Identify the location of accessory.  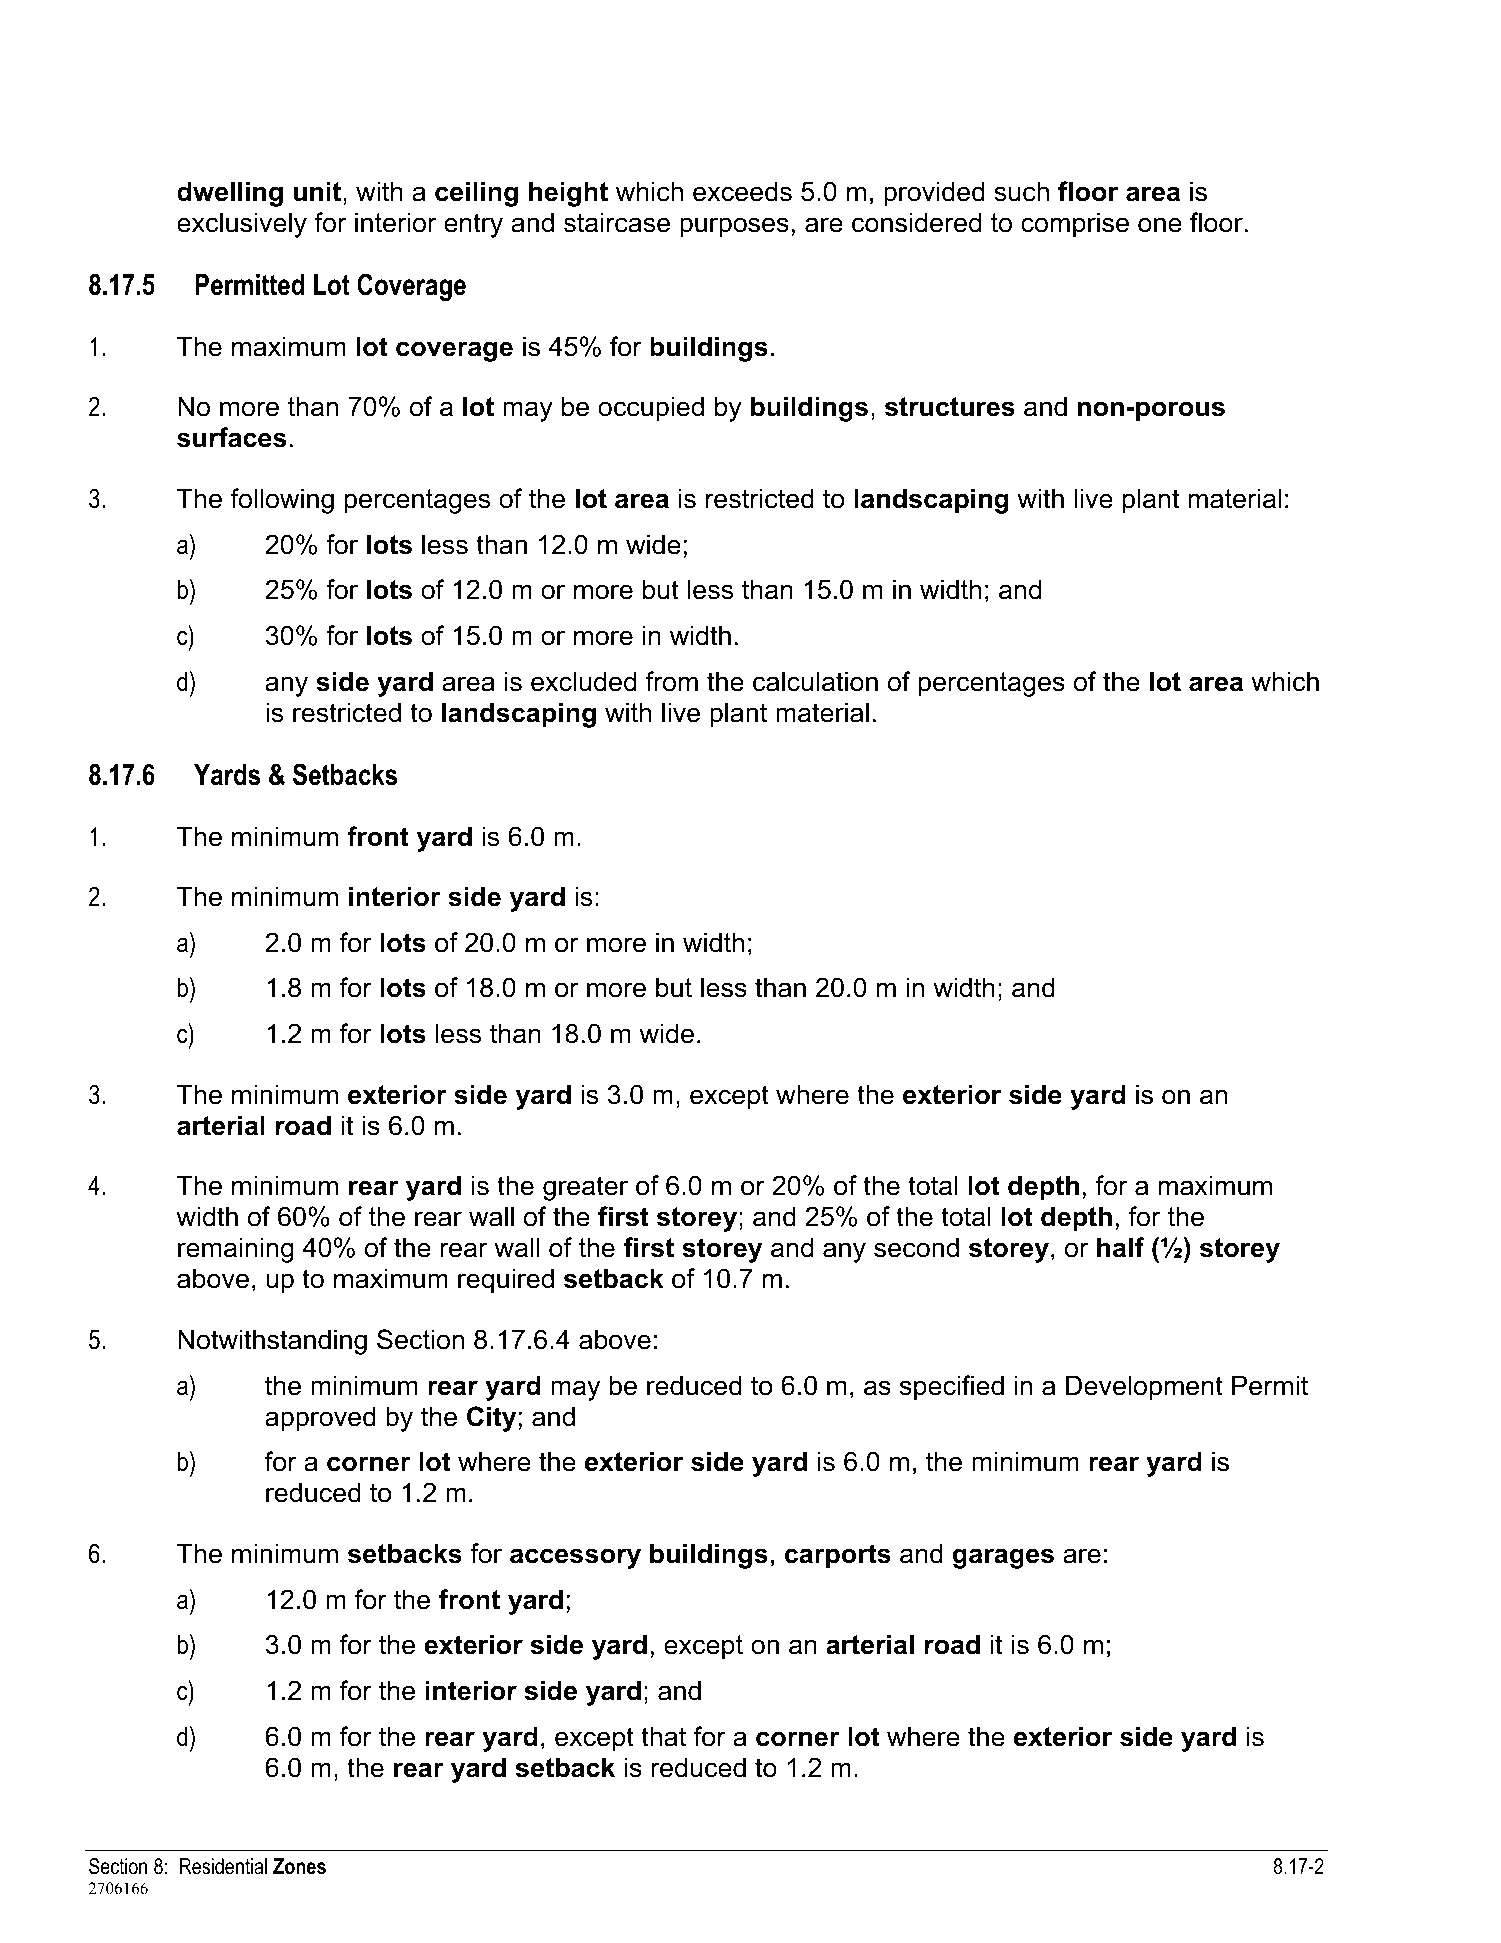
(575, 1558).
